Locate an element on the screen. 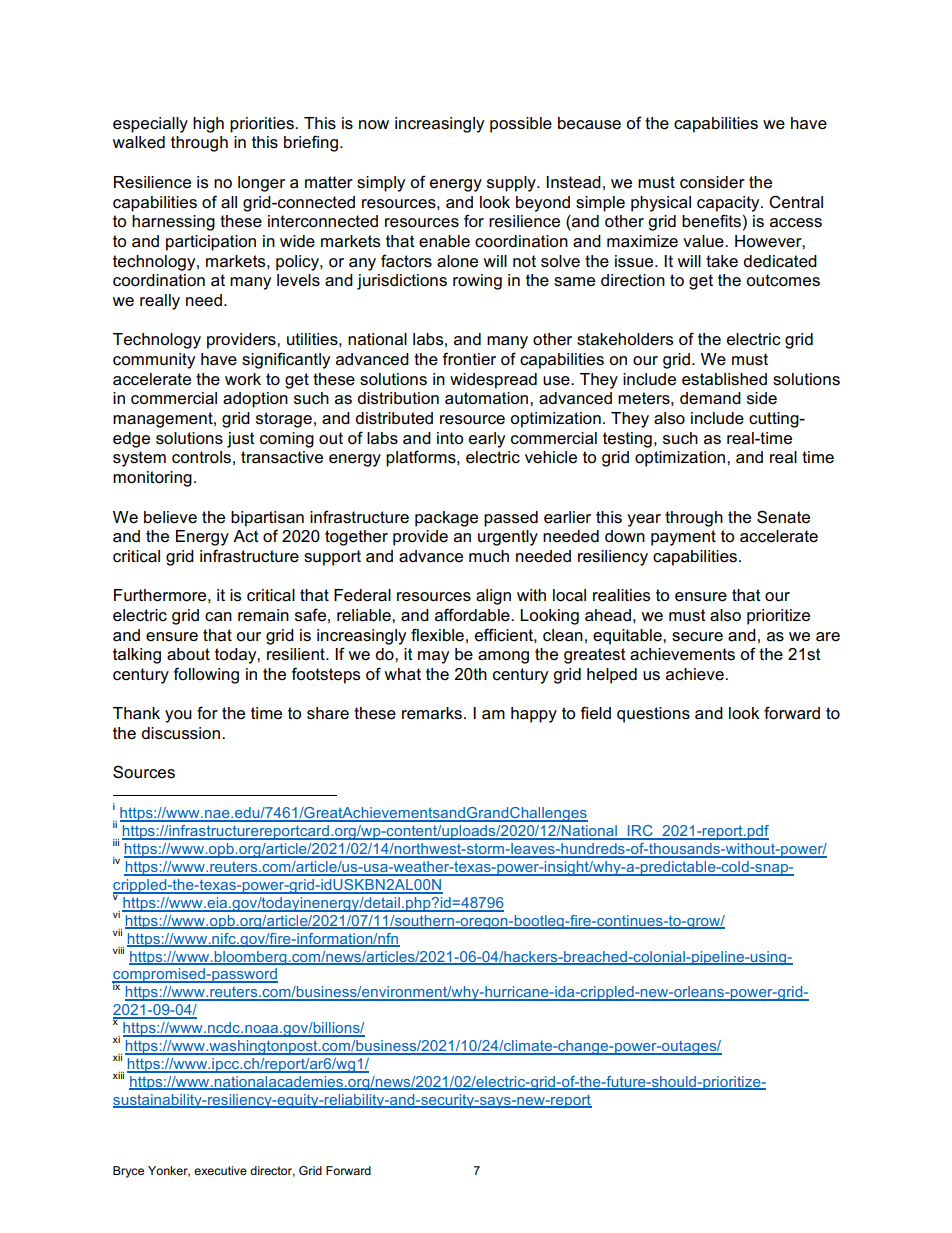 Image resolution: width=952 pixels, height=1233 pixels. high is located at coordinates (208, 125).
